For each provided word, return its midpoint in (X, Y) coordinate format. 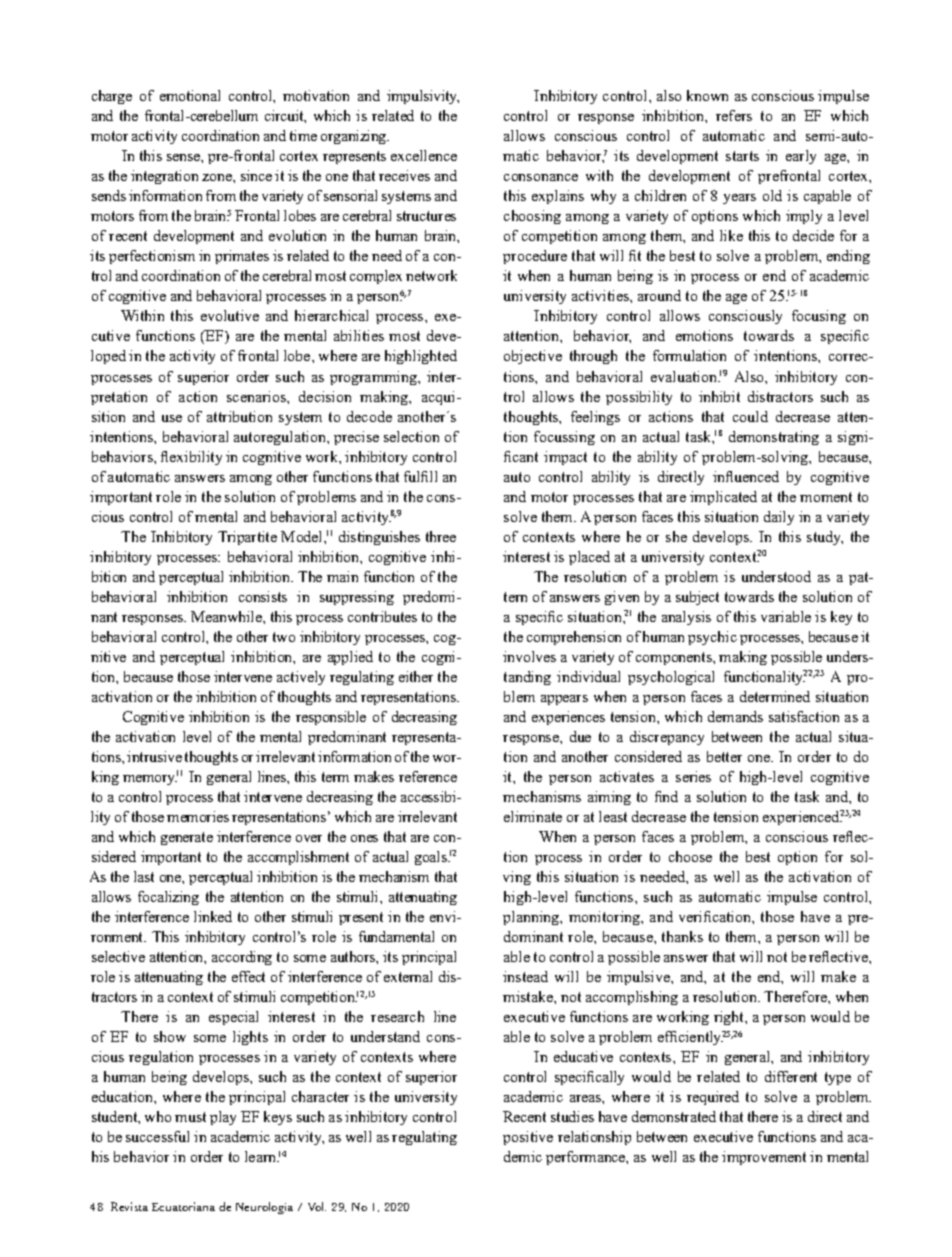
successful (157, 1136)
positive (528, 1138)
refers (734, 115)
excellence (424, 155)
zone (218, 177)
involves (529, 656)
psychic (712, 638)
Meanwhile (227, 616)
